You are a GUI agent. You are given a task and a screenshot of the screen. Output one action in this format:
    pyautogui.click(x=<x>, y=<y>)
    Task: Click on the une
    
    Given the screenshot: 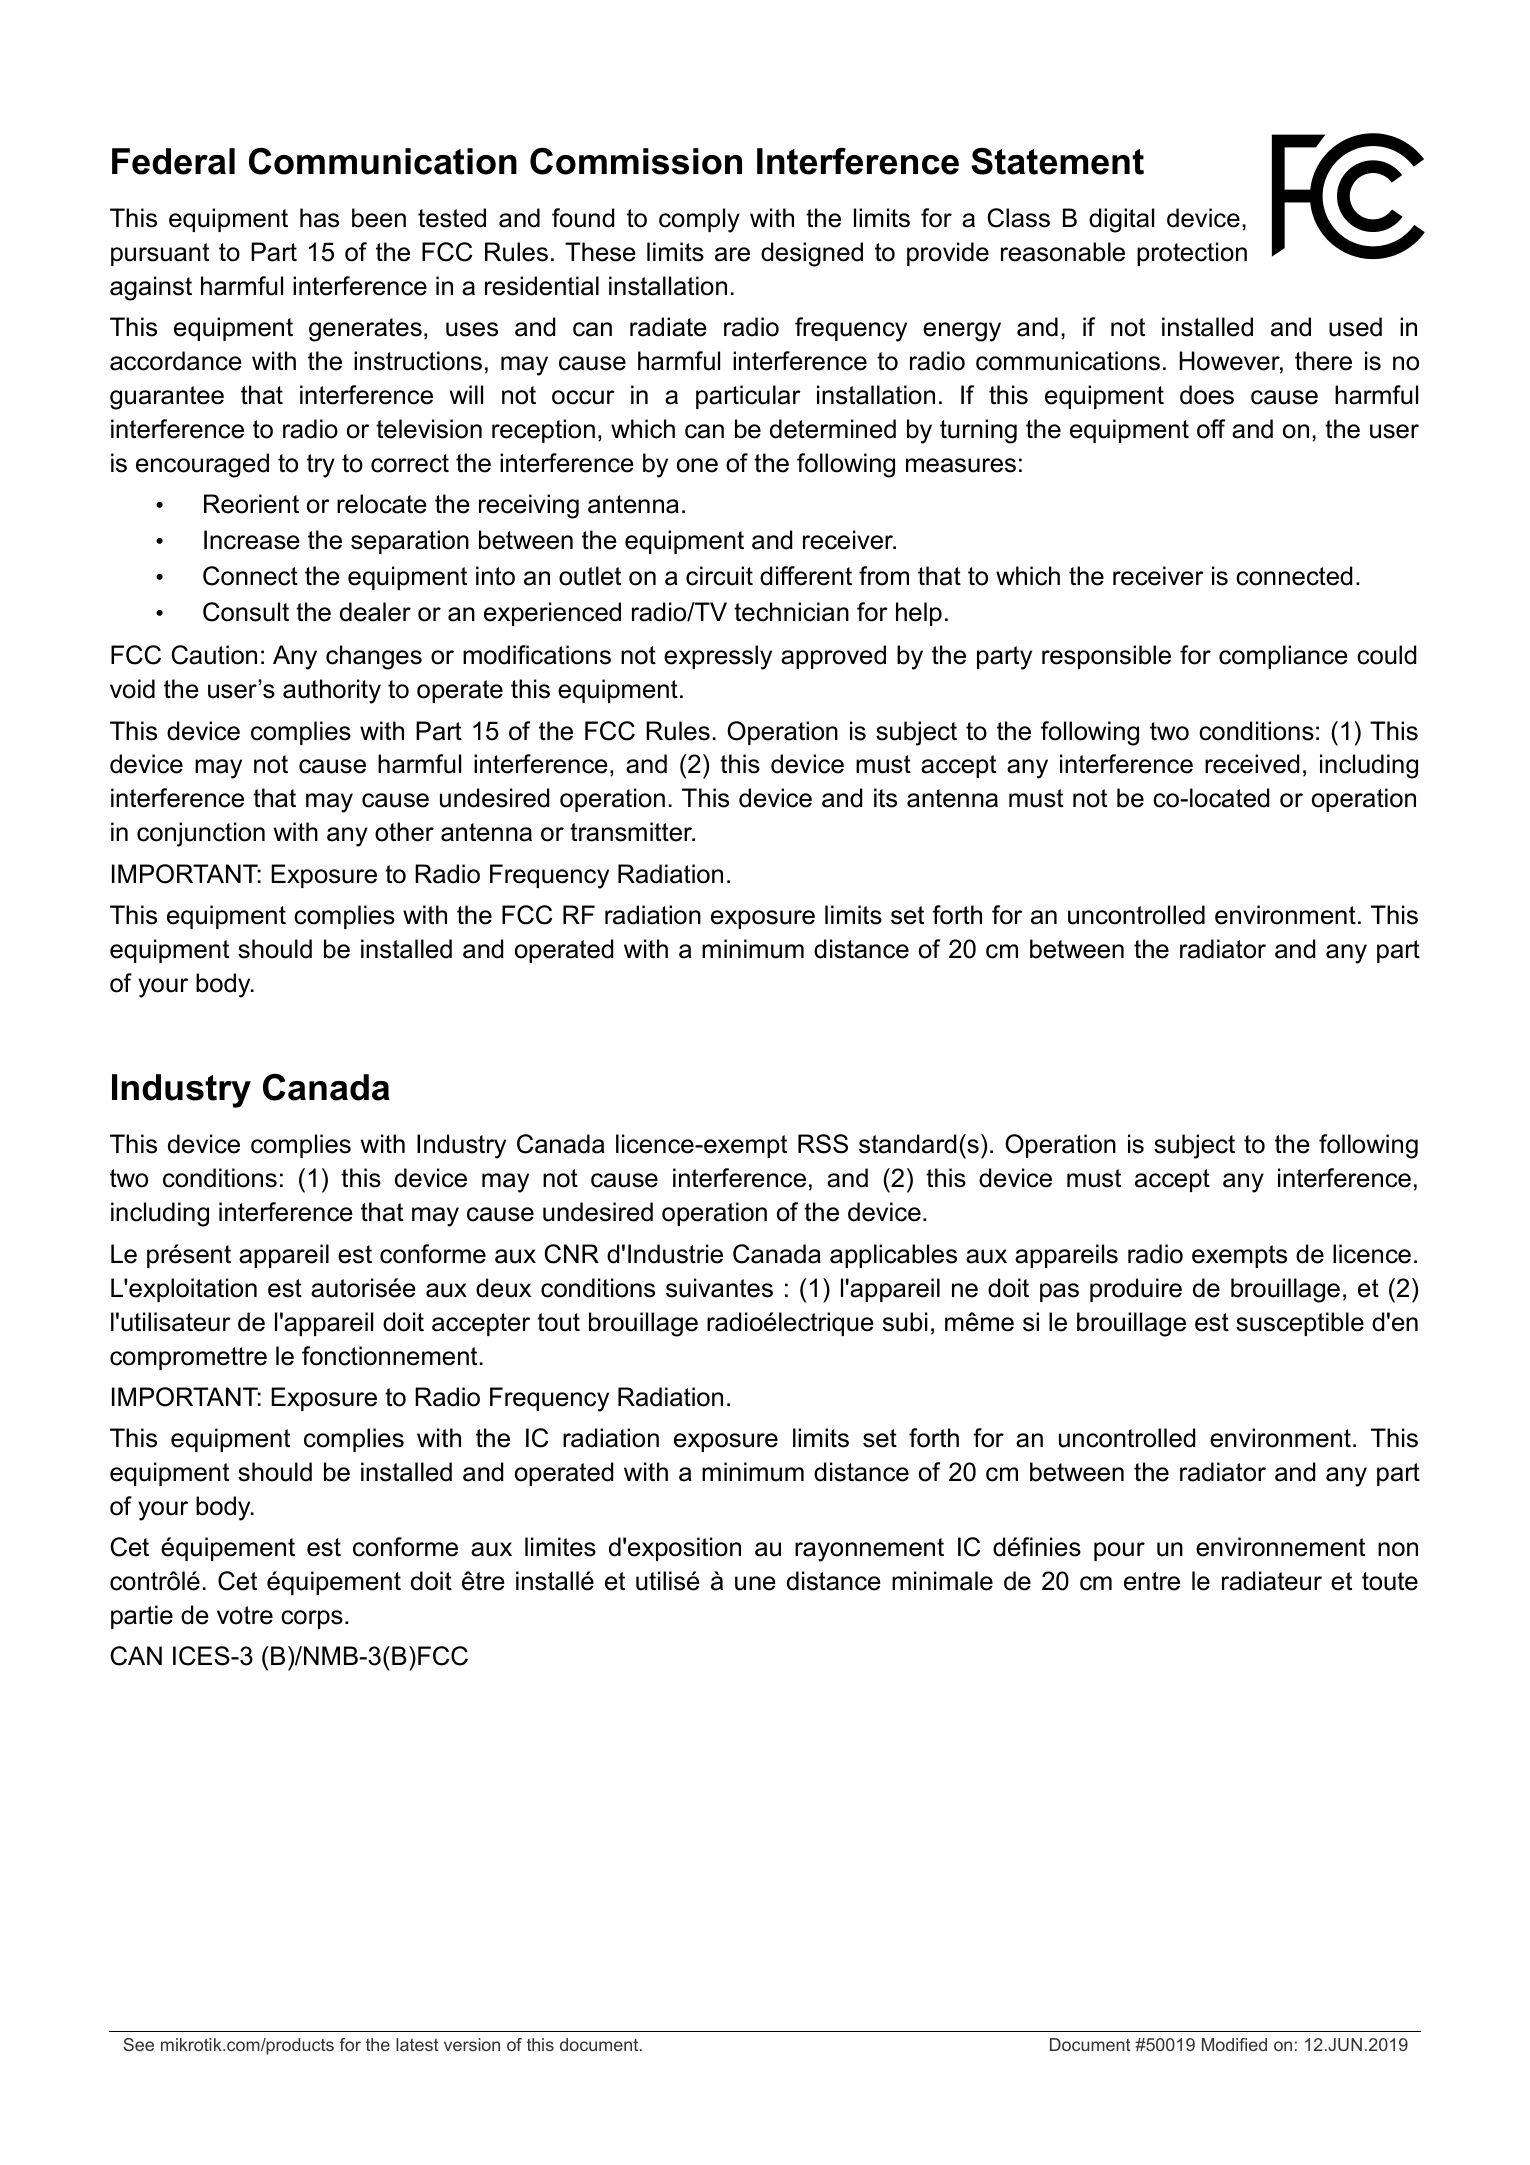 What is the action you would take?
    pyautogui.click(x=755, y=1583)
